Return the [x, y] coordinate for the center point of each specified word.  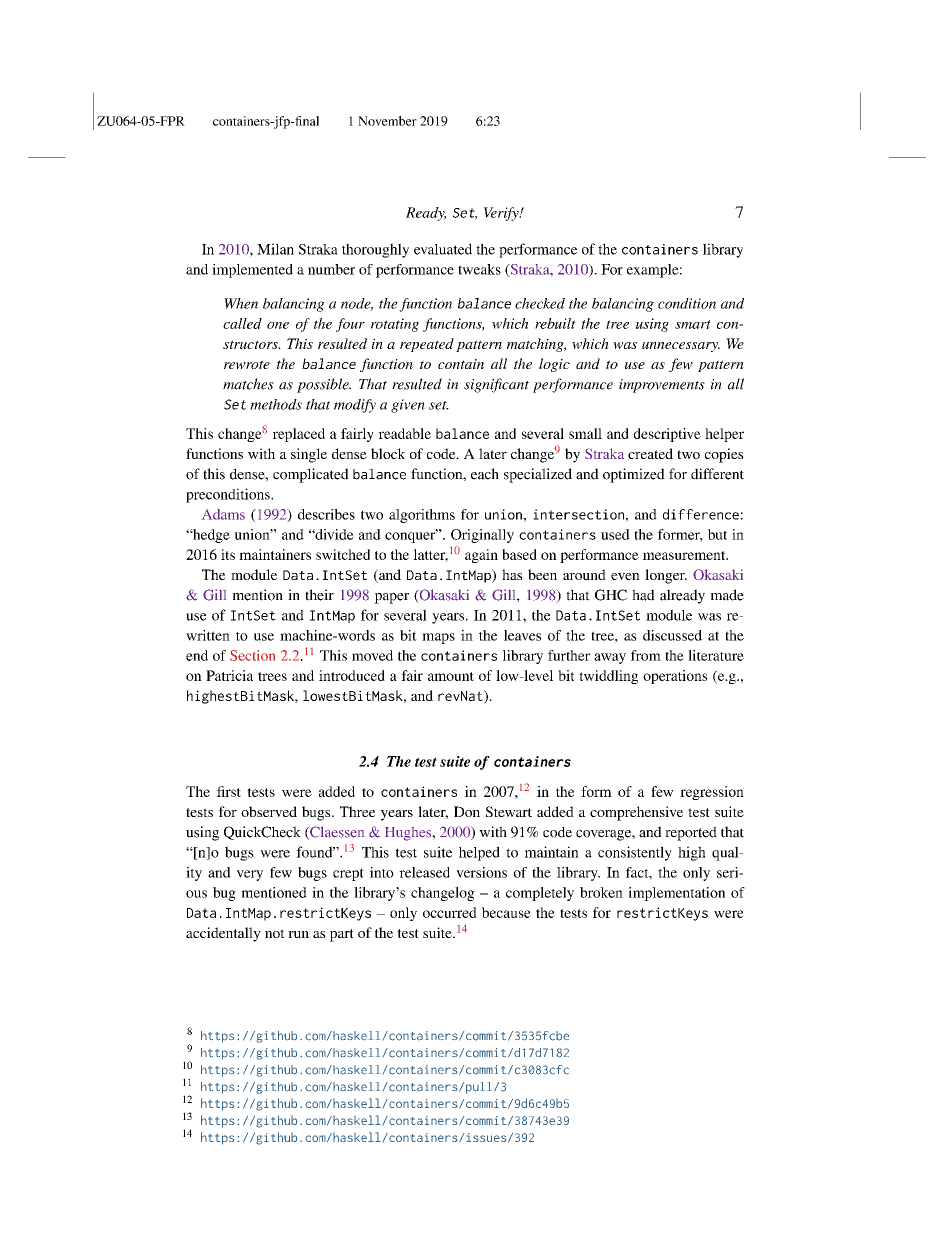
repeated [427, 345]
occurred [450, 912]
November [387, 121]
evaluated [443, 249]
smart [693, 324]
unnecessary [681, 347]
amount [451, 676]
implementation [677, 894]
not [275, 933]
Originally [482, 536]
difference [701, 514]
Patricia [229, 675]
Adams [223, 514]
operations [675, 677]
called [242, 323]
